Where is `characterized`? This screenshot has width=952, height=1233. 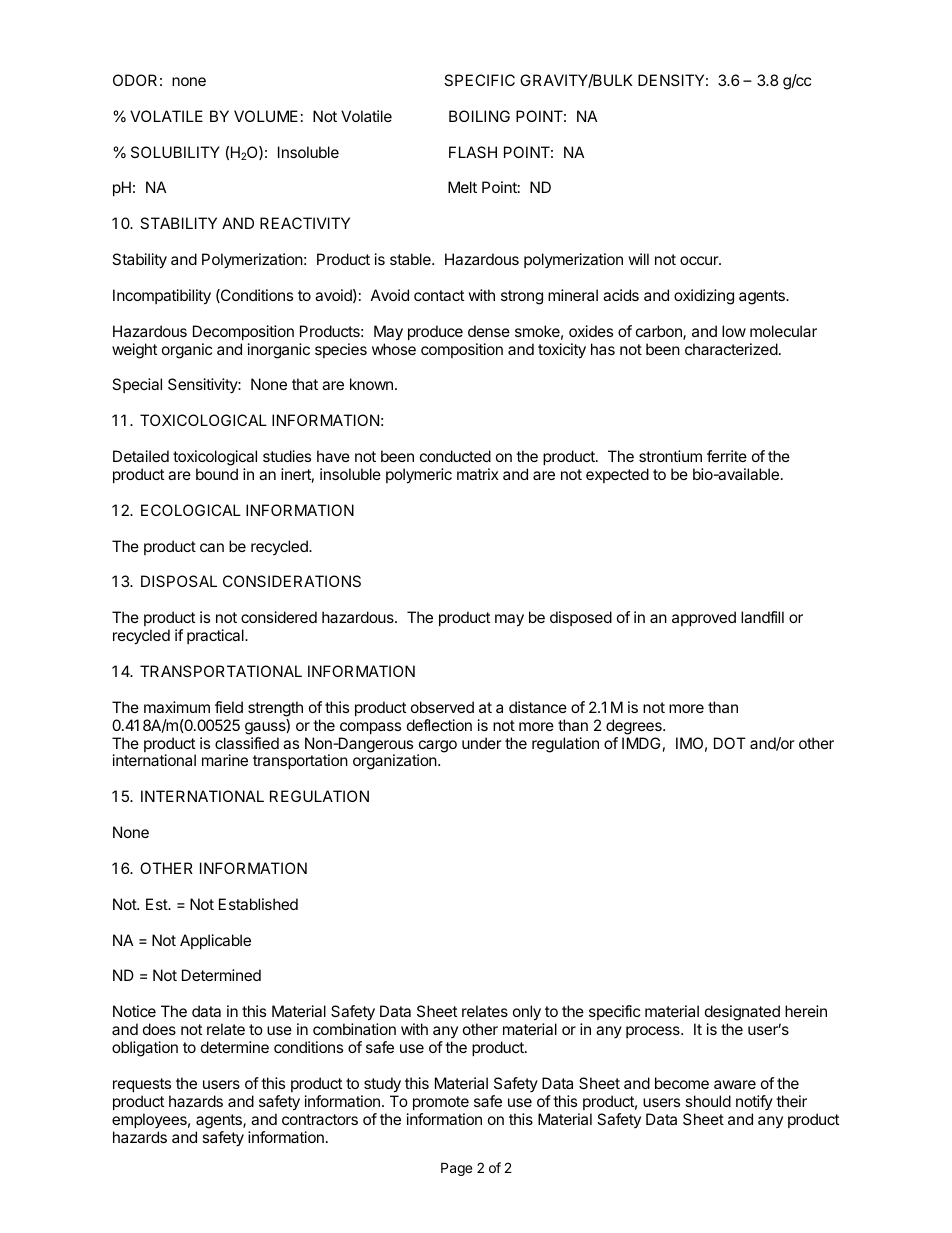 characterized is located at coordinates (731, 349).
